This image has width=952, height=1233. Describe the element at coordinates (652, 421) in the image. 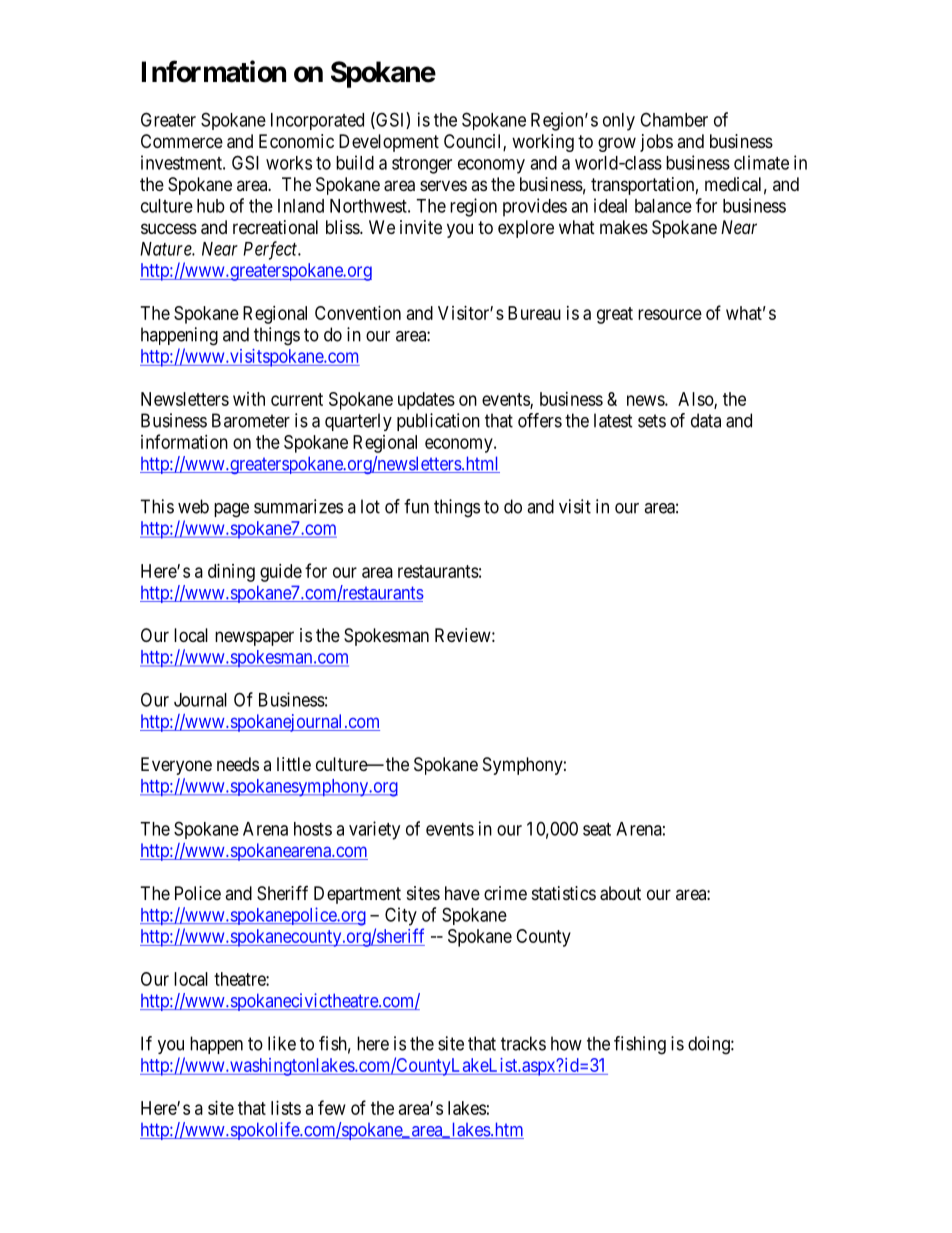

I see `sets` at that location.
